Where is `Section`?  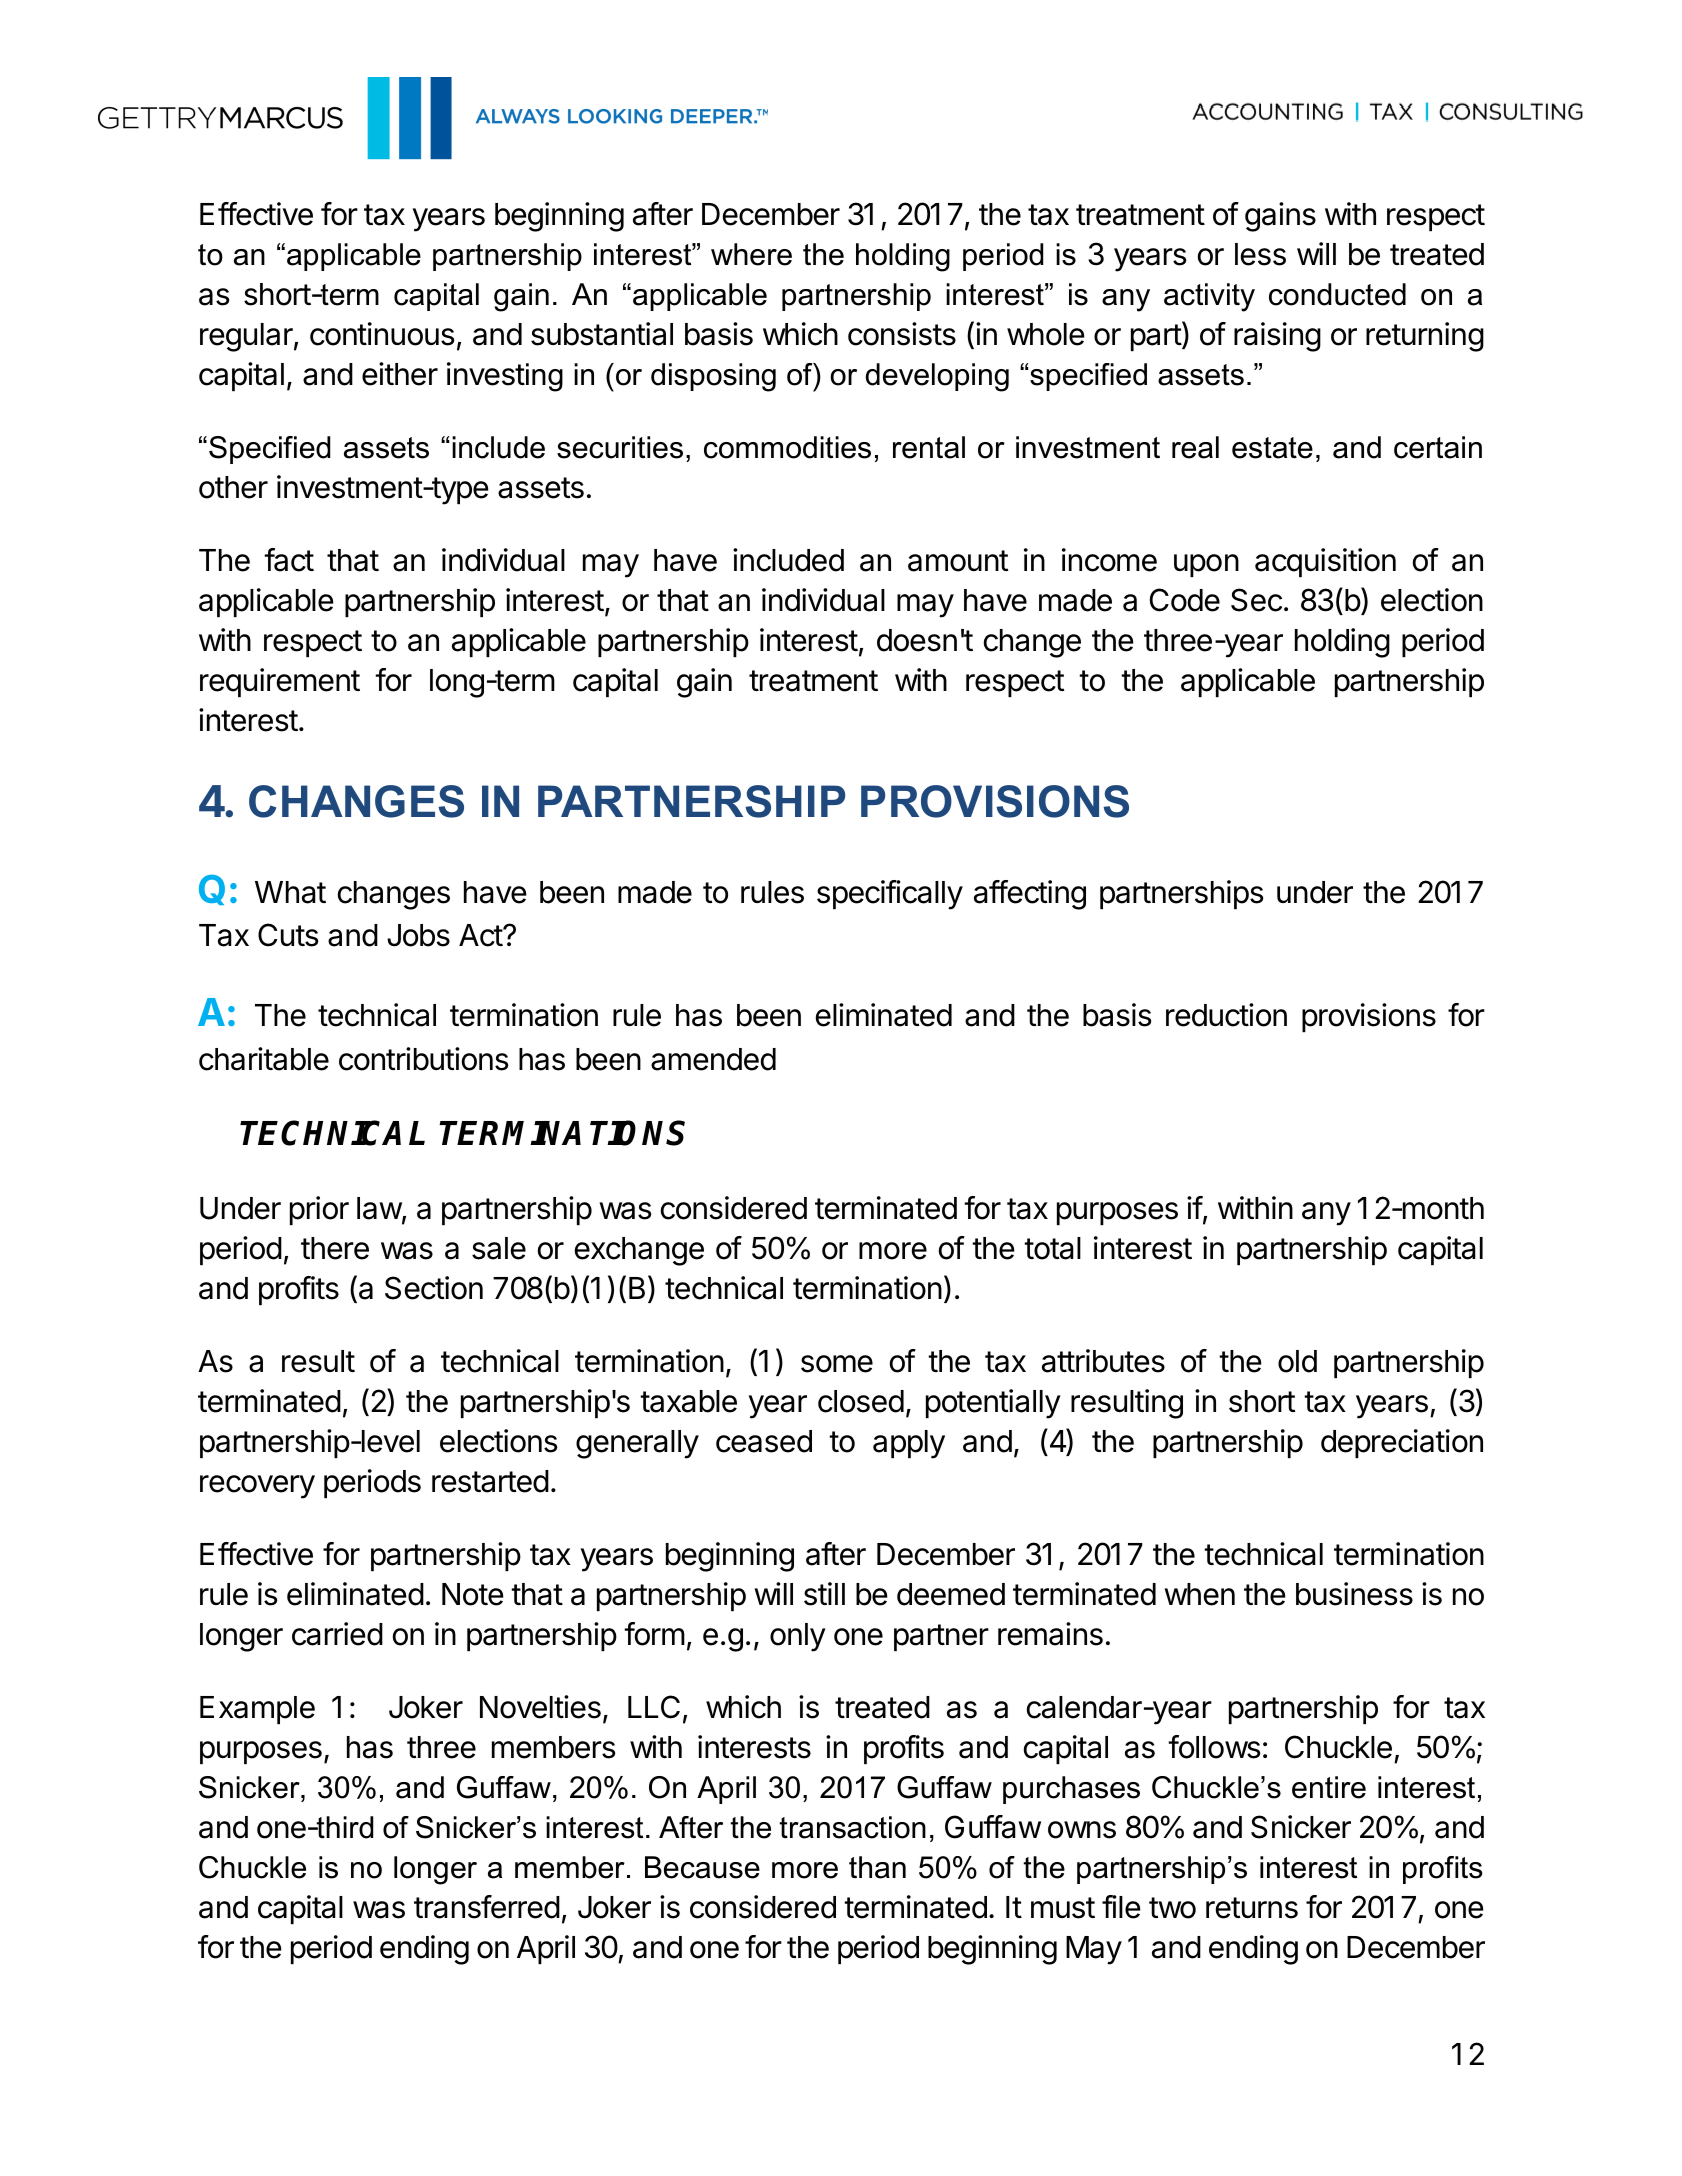
Section is located at coordinates (434, 1288).
